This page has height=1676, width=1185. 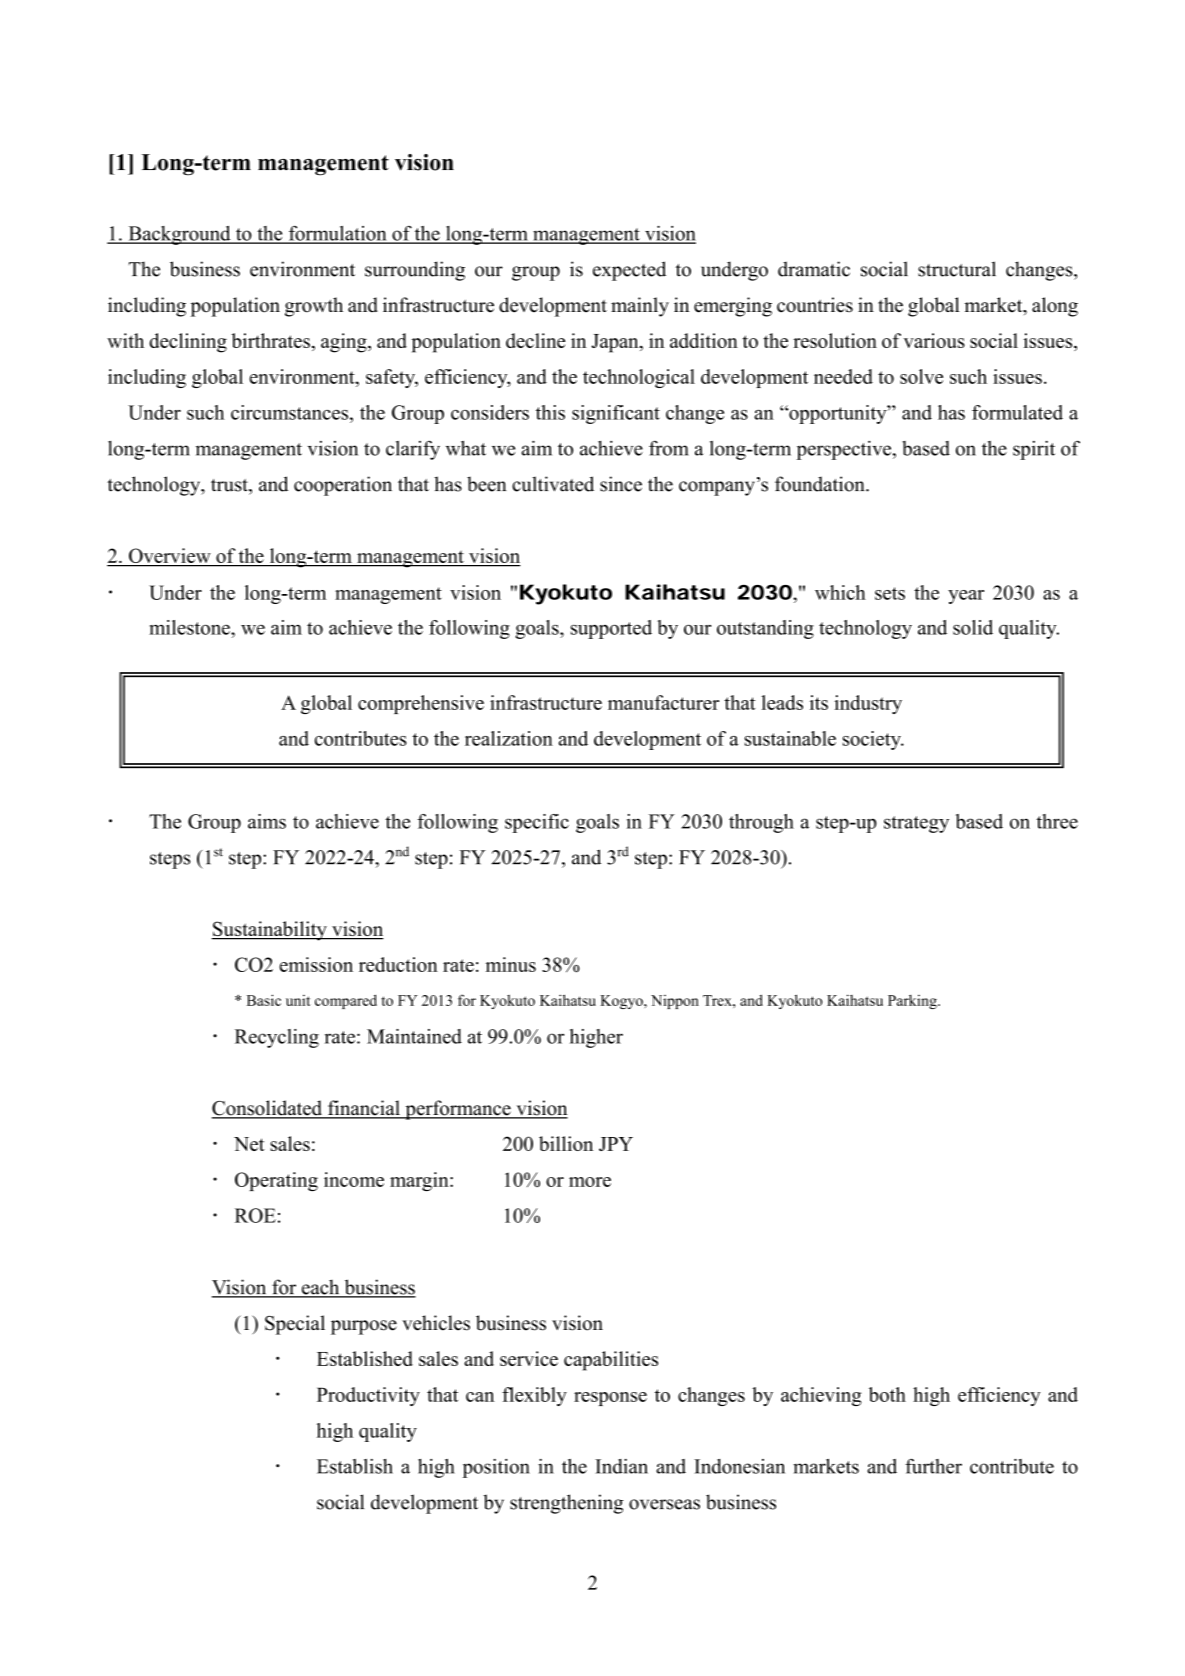 I want to click on structural, so click(x=957, y=269).
